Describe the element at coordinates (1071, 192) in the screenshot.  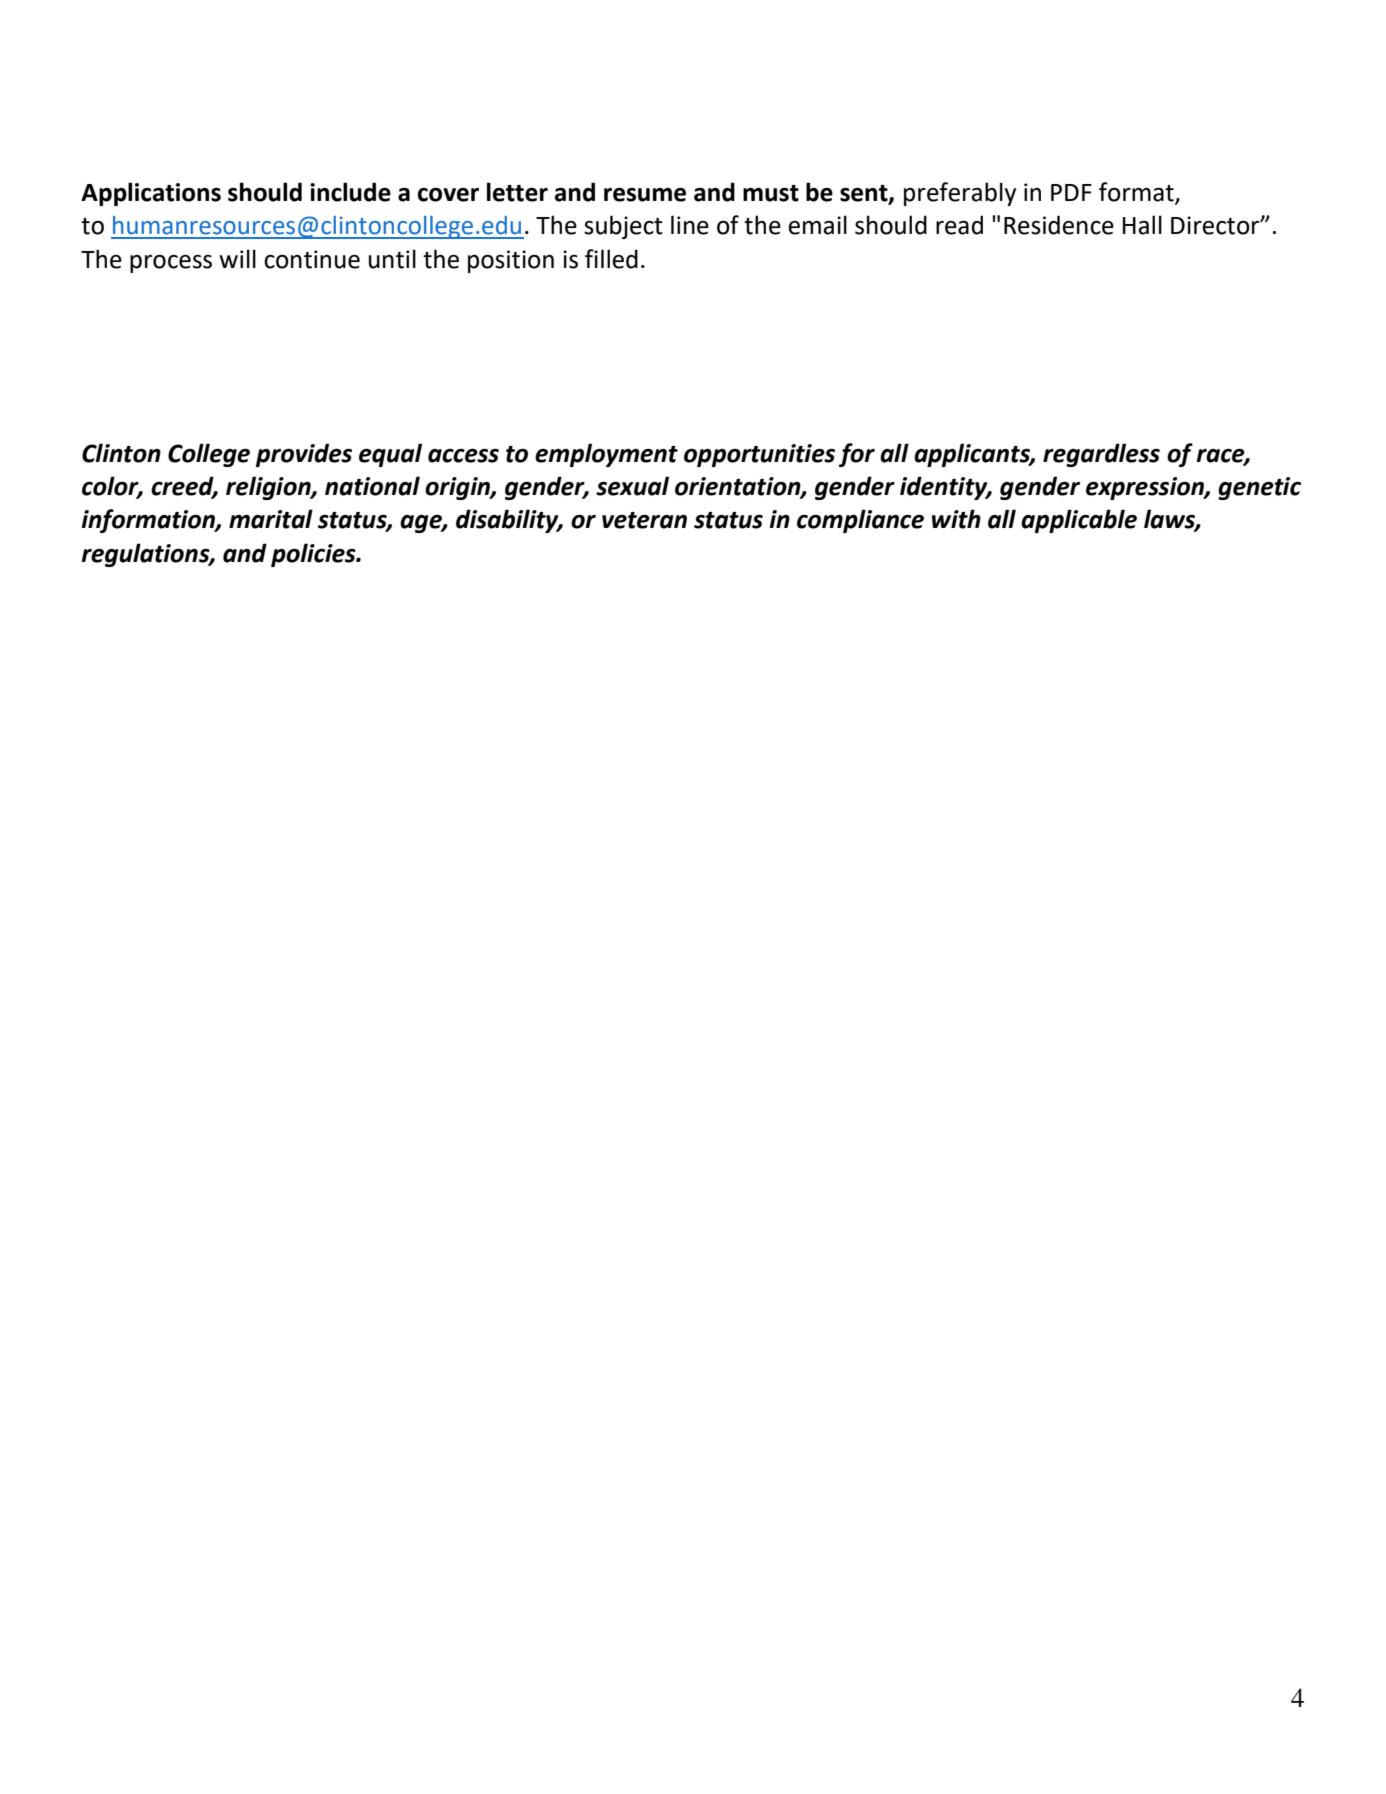
I see `PDF` at that location.
